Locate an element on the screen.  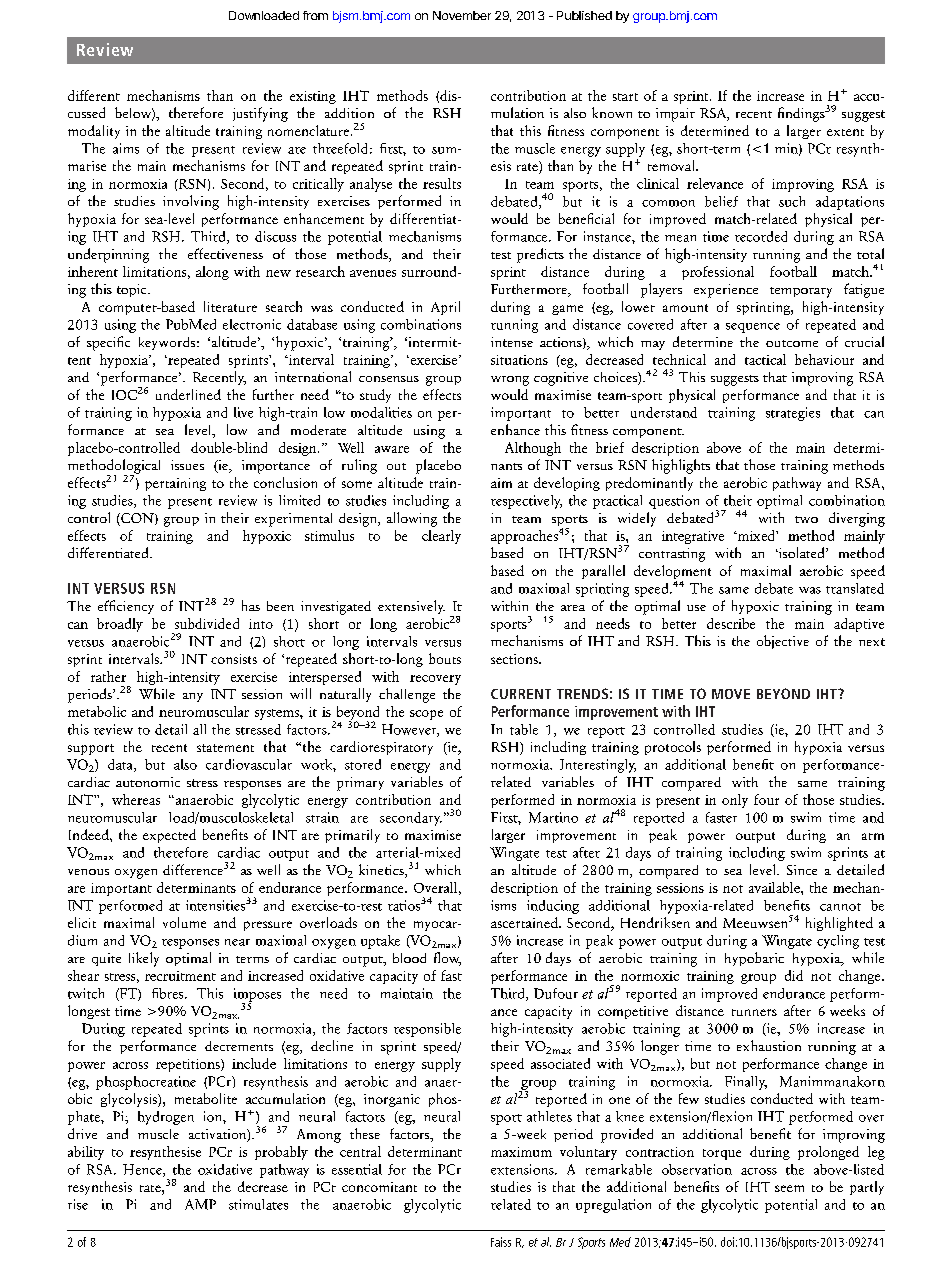
subdivided is located at coordinates (207, 623).
